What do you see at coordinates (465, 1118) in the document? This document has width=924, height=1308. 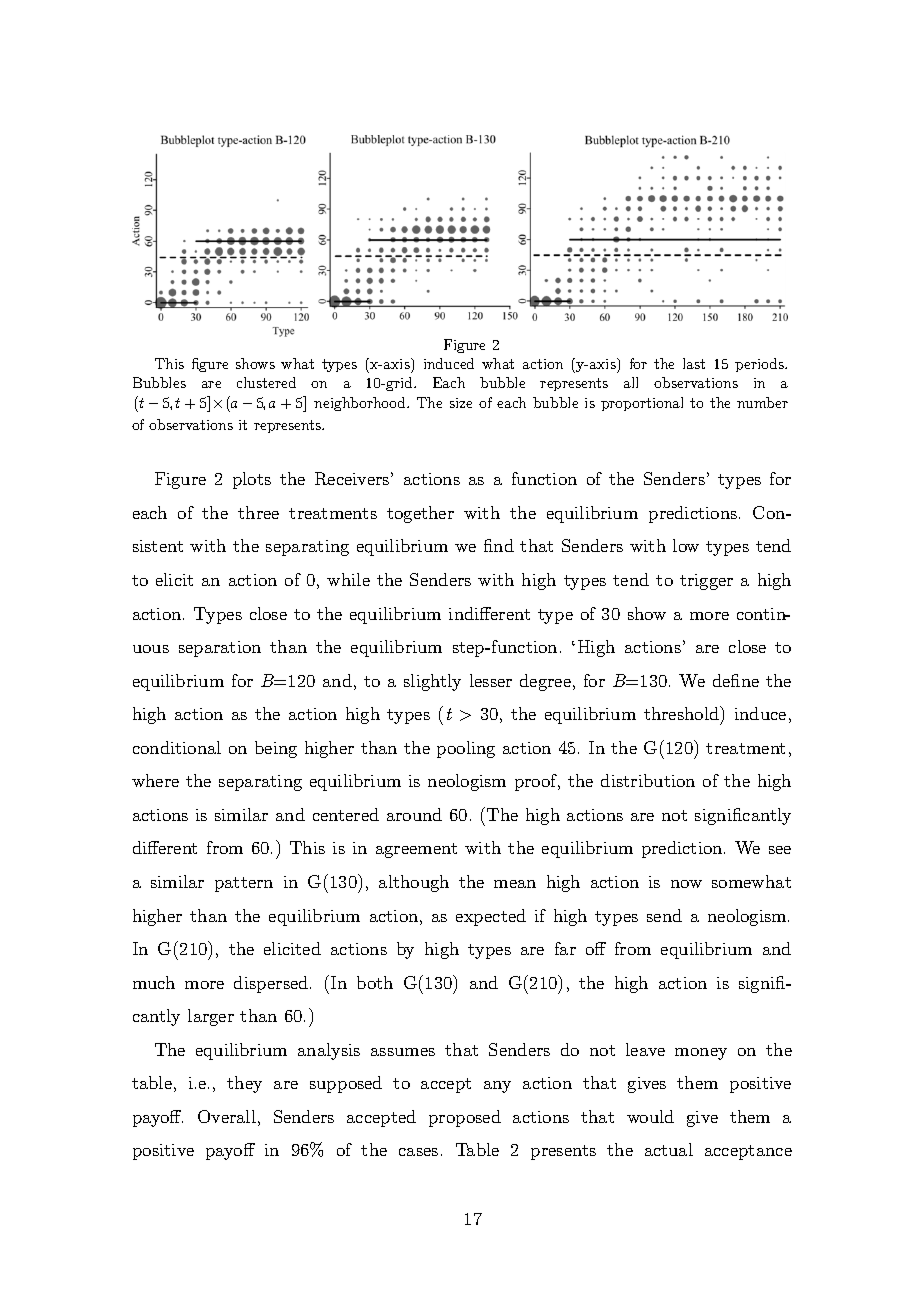 I see `proposed` at bounding box center [465, 1118].
